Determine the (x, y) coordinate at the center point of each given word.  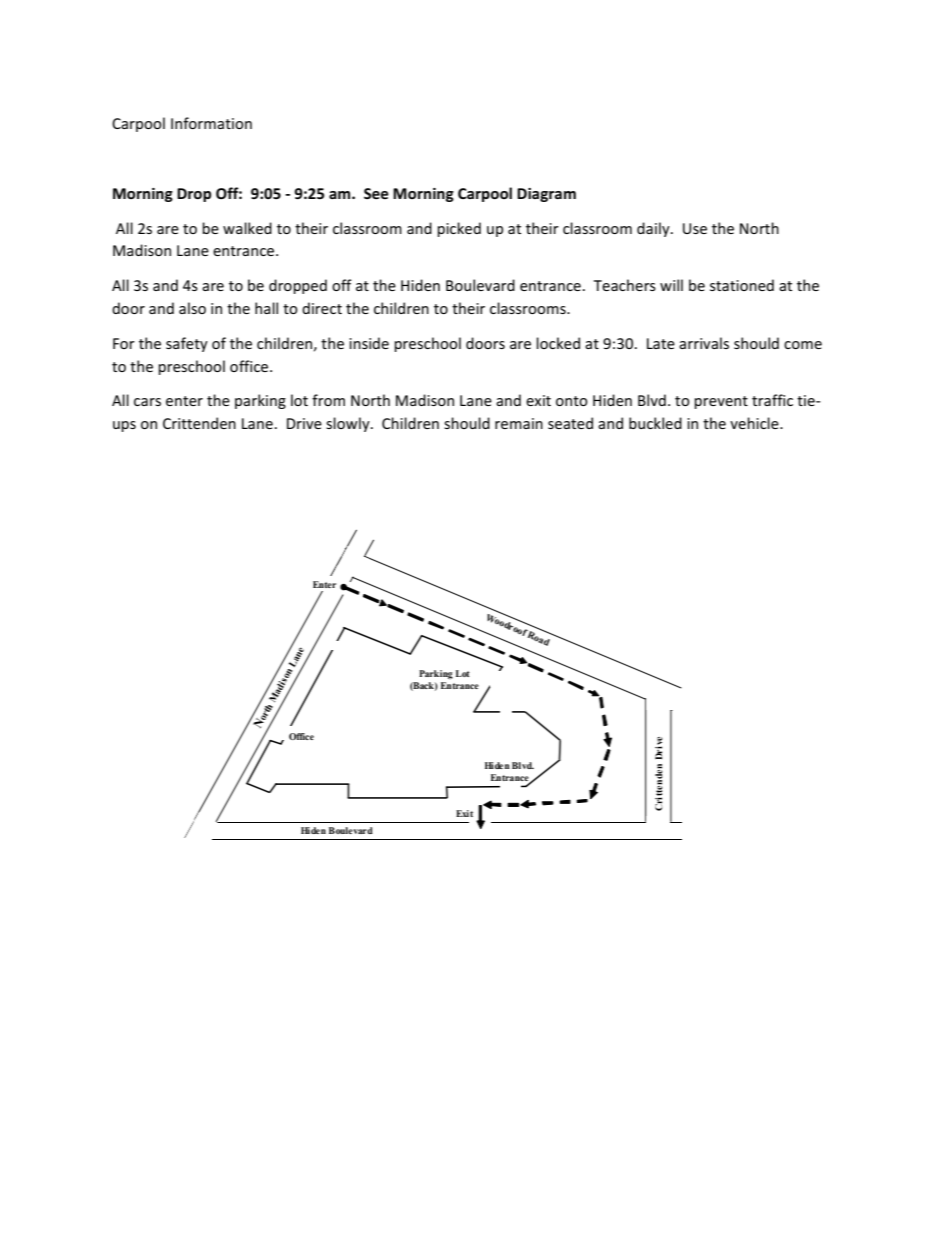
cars (147, 402)
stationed (742, 285)
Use (695, 228)
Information (211, 123)
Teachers (625, 285)
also (192, 308)
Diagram (546, 195)
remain (519, 423)
